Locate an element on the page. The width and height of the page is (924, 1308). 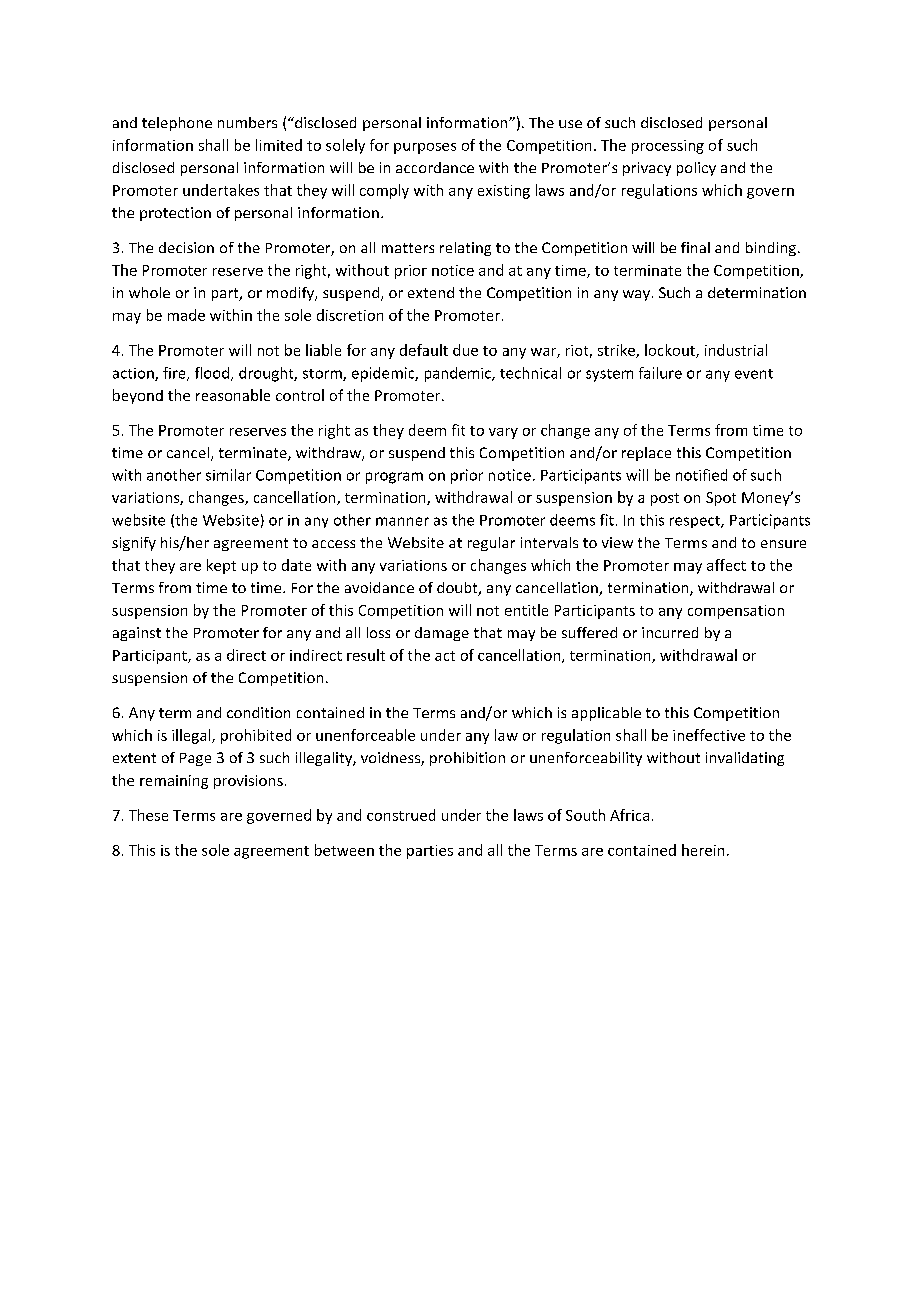
These is located at coordinates (148, 815).
